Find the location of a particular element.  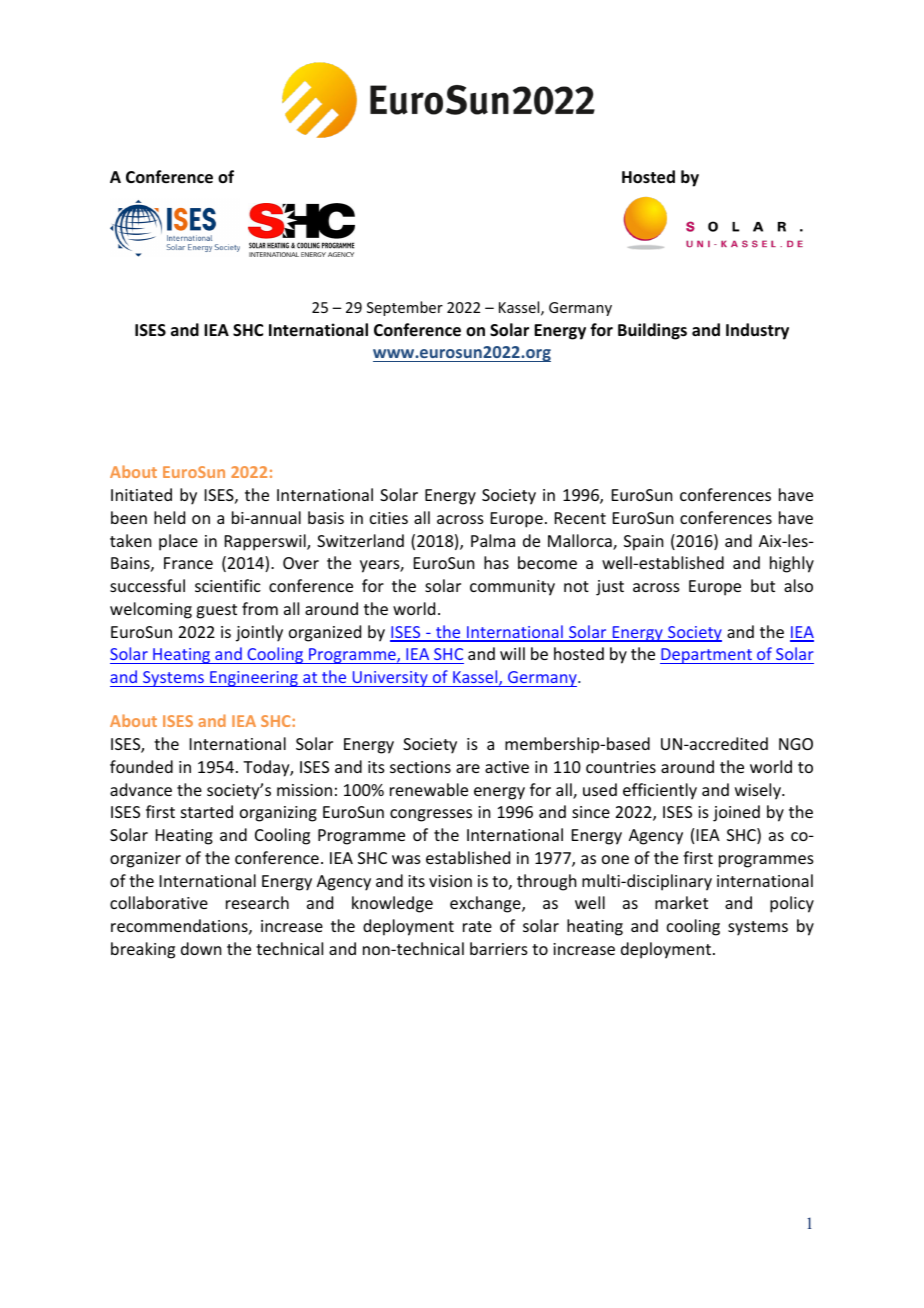

Engineering is located at coordinates (254, 679).
